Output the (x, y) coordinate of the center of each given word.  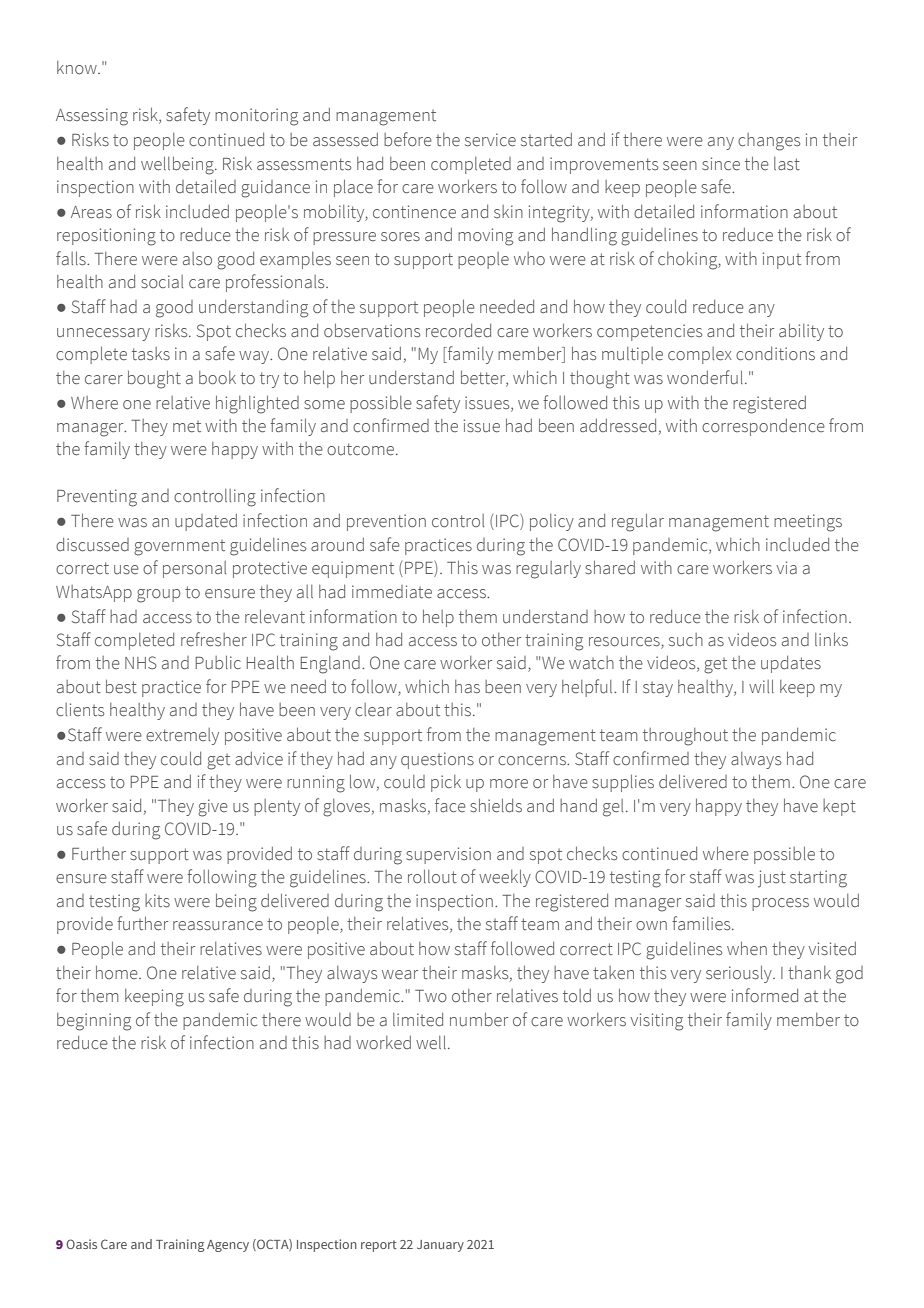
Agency (228, 1246)
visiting (656, 1022)
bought (154, 379)
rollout (432, 876)
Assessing (92, 117)
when (747, 948)
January (440, 1246)
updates (791, 664)
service (490, 140)
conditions (775, 354)
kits (157, 901)
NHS (141, 663)
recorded (458, 331)
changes (769, 142)
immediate (392, 592)
